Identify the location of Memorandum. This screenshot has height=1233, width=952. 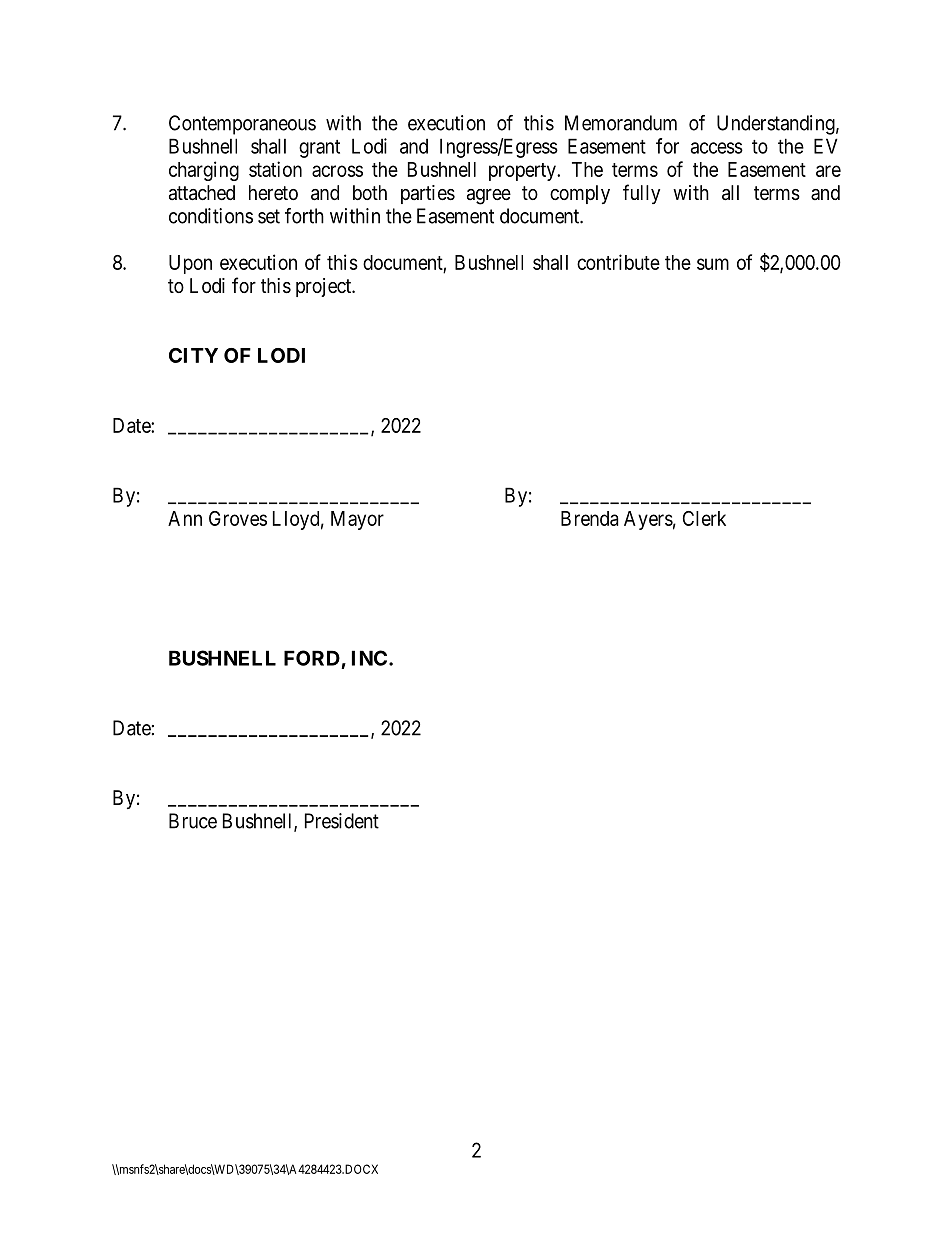
(621, 123).
